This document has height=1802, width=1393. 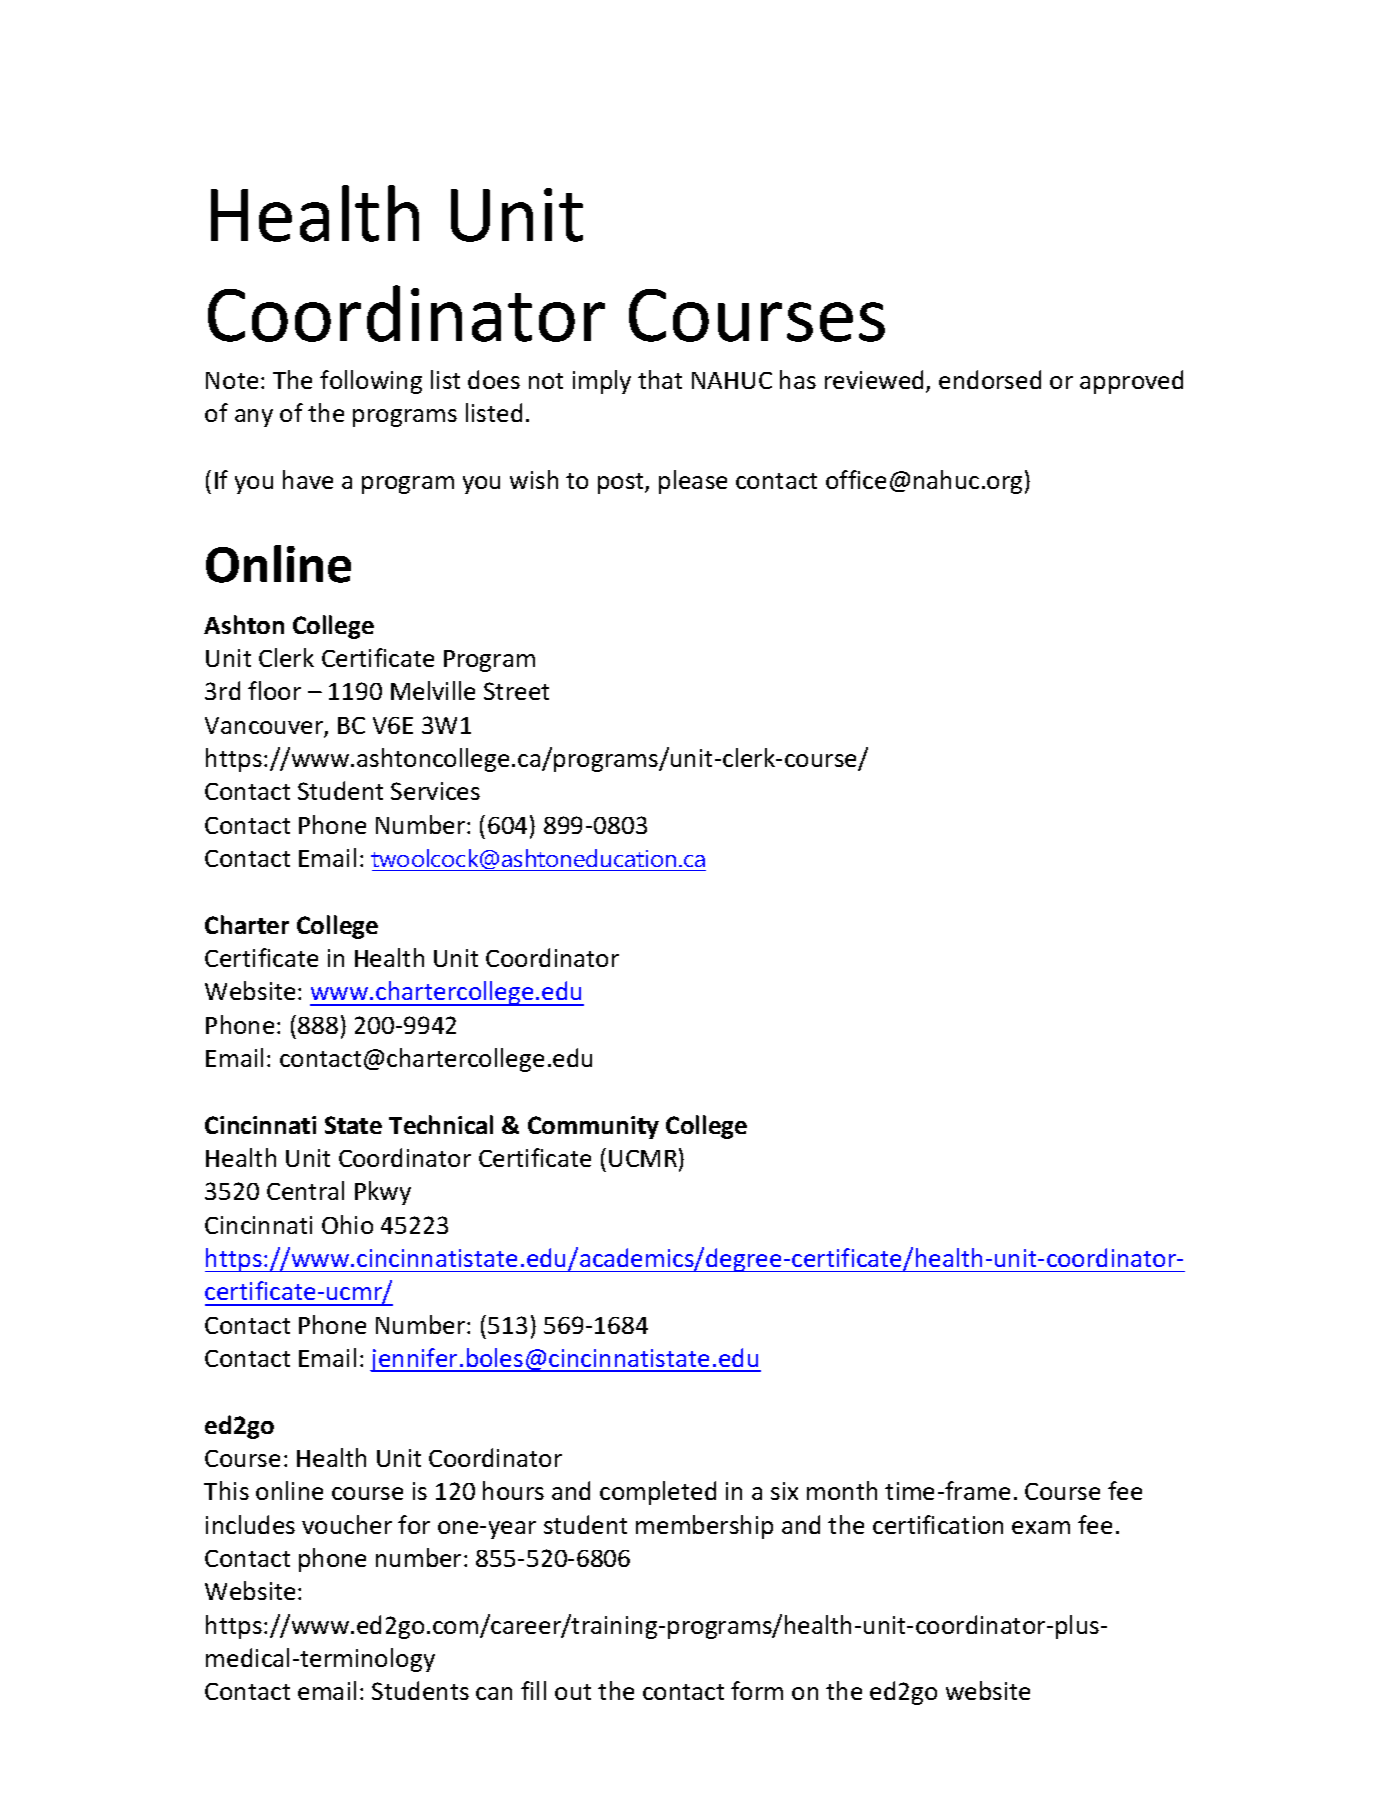 What do you see at coordinates (347, 1224) in the document?
I see `Ohio` at bounding box center [347, 1224].
